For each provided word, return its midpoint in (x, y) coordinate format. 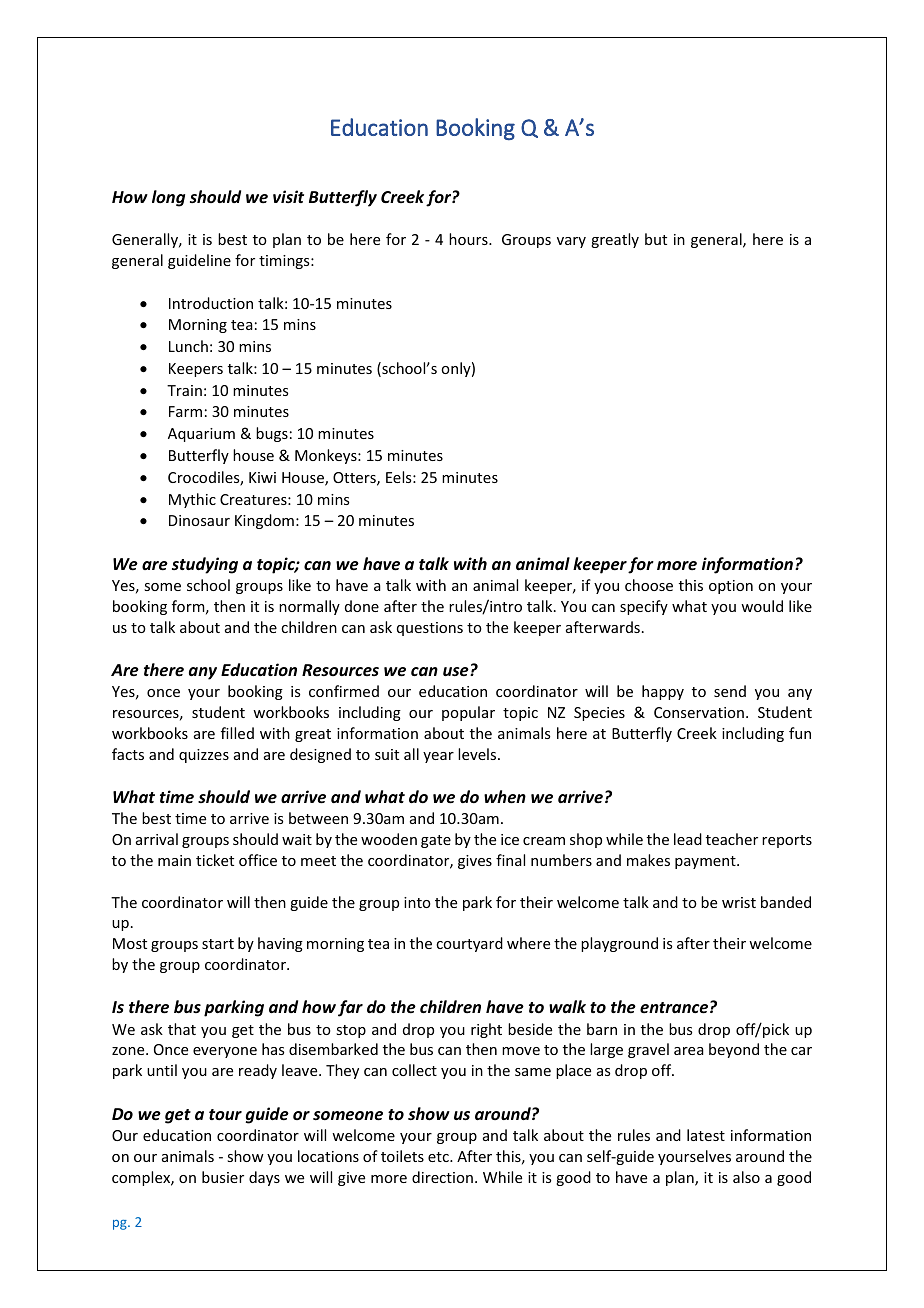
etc (439, 1157)
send (730, 691)
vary (571, 242)
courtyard (469, 944)
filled (237, 733)
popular (468, 713)
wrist (739, 902)
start (218, 944)
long (168, 198)
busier (223, 1177)
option (731, 587)
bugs (272, 434)
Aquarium (201, 435)
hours (469, 239)
